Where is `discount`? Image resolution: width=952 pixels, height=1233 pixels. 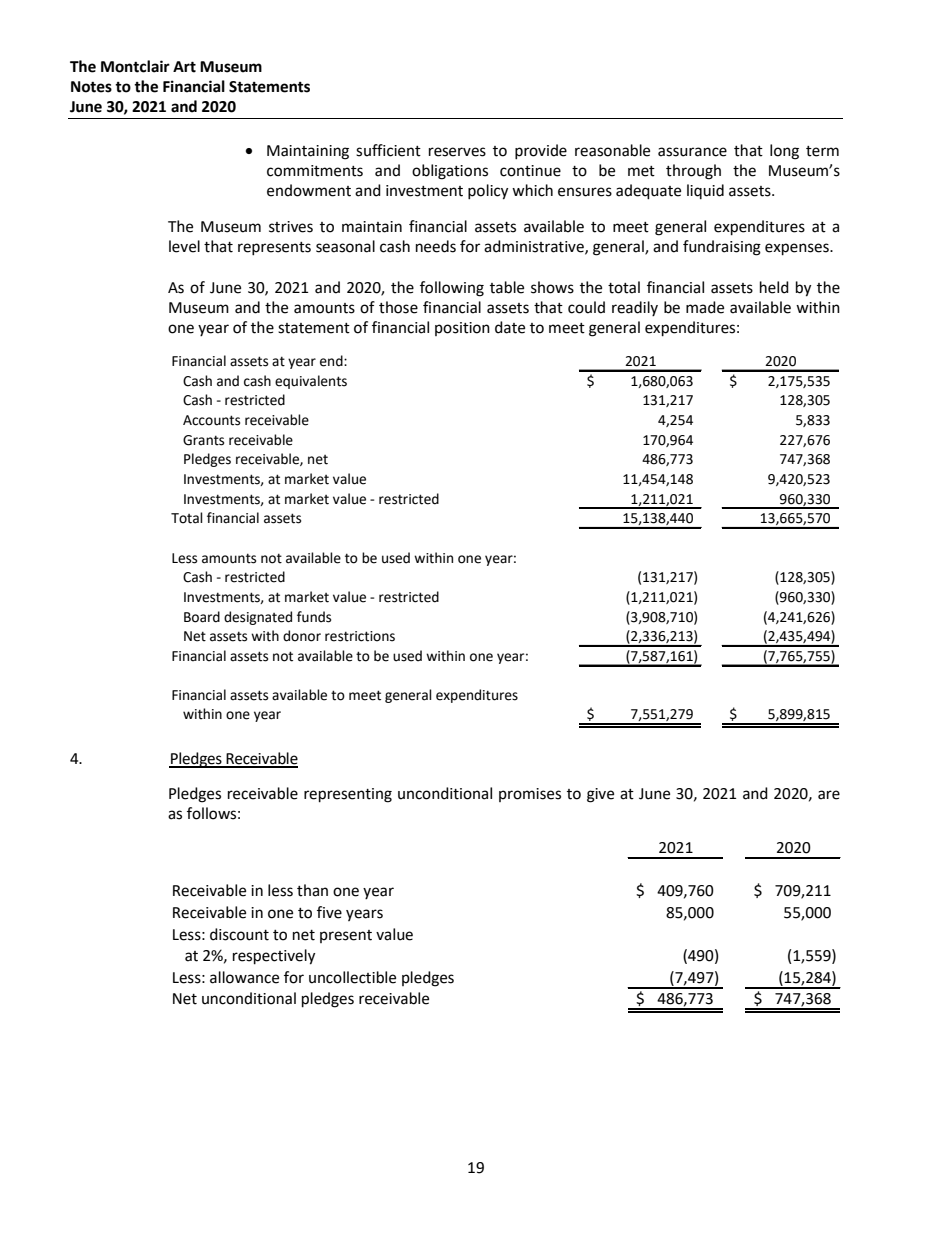 discount is located at coordinates (239, 934).
